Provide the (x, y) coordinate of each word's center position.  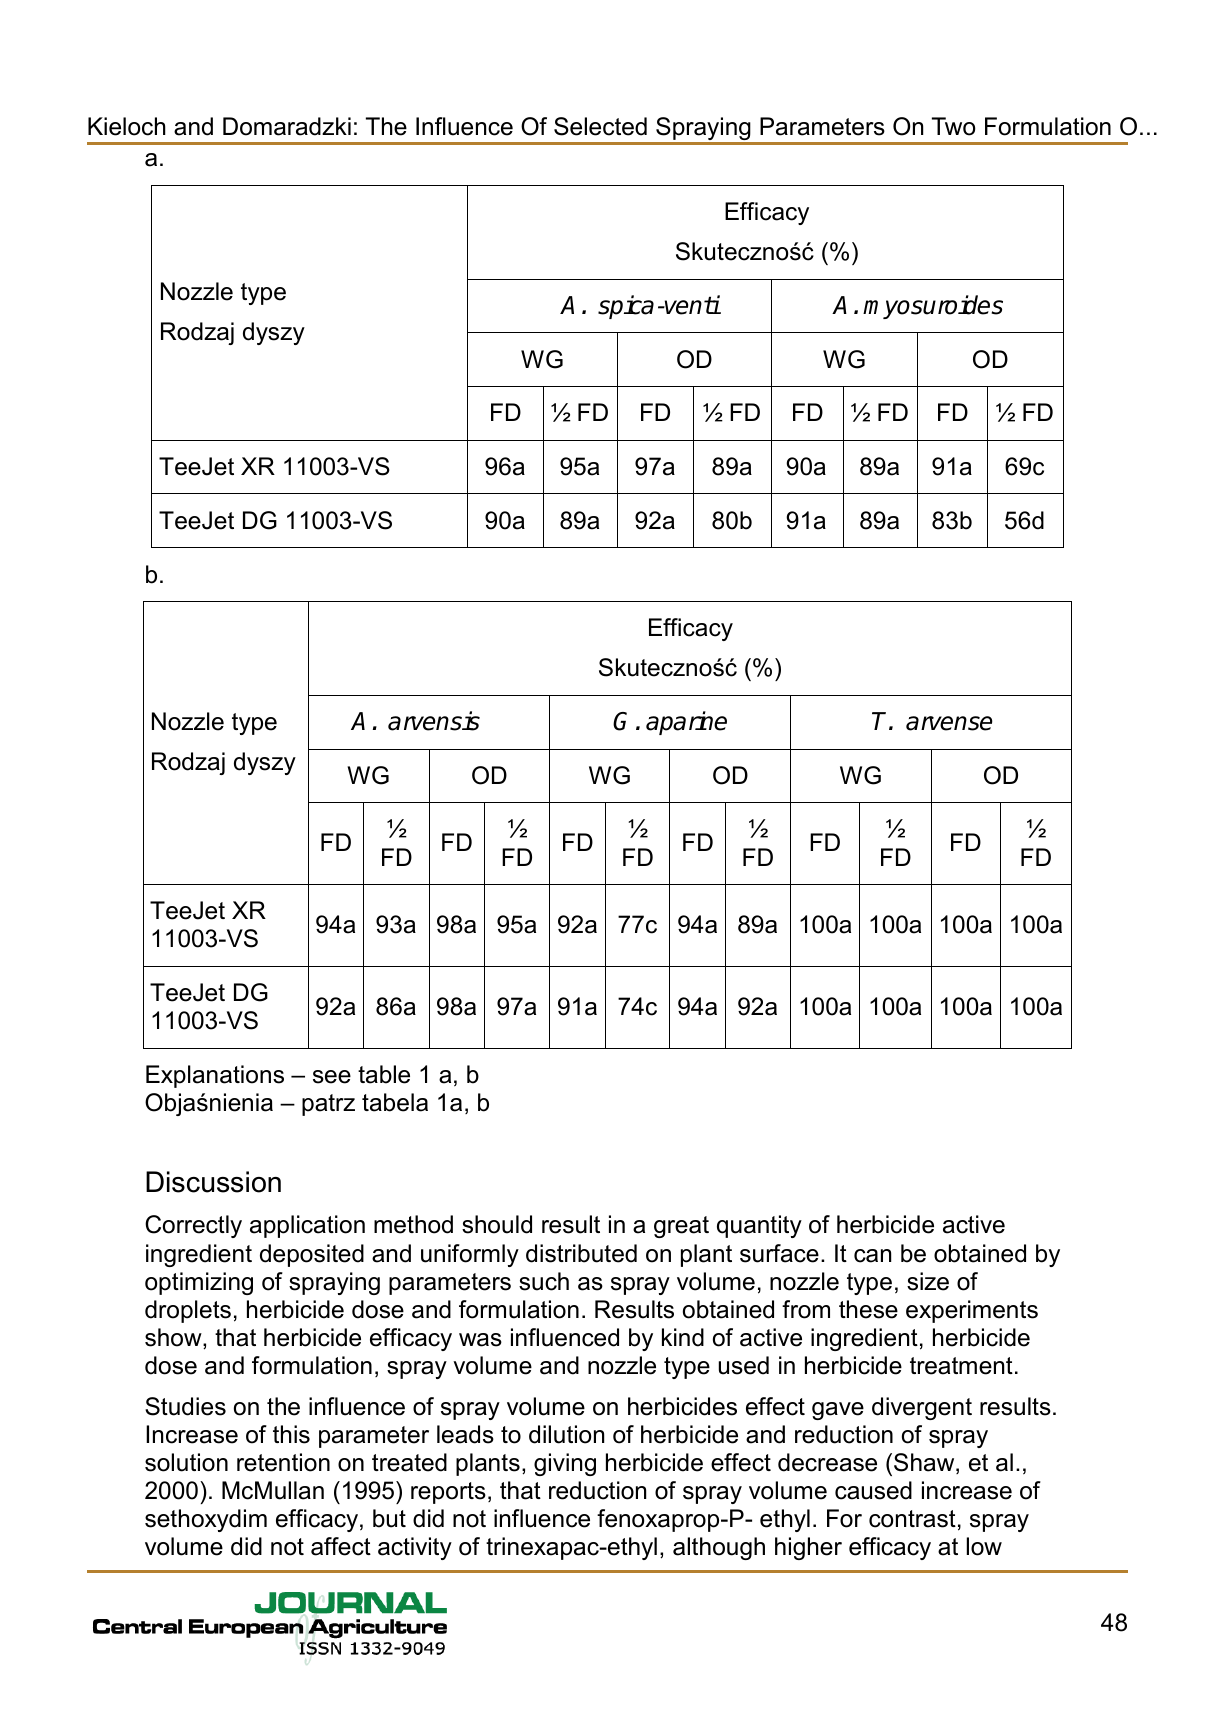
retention (283, 1462)
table (384, 1074)
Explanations (215, 1076)
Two (953, 126)
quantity (759, 1226)
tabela (395, 1102)
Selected (600, 126)
